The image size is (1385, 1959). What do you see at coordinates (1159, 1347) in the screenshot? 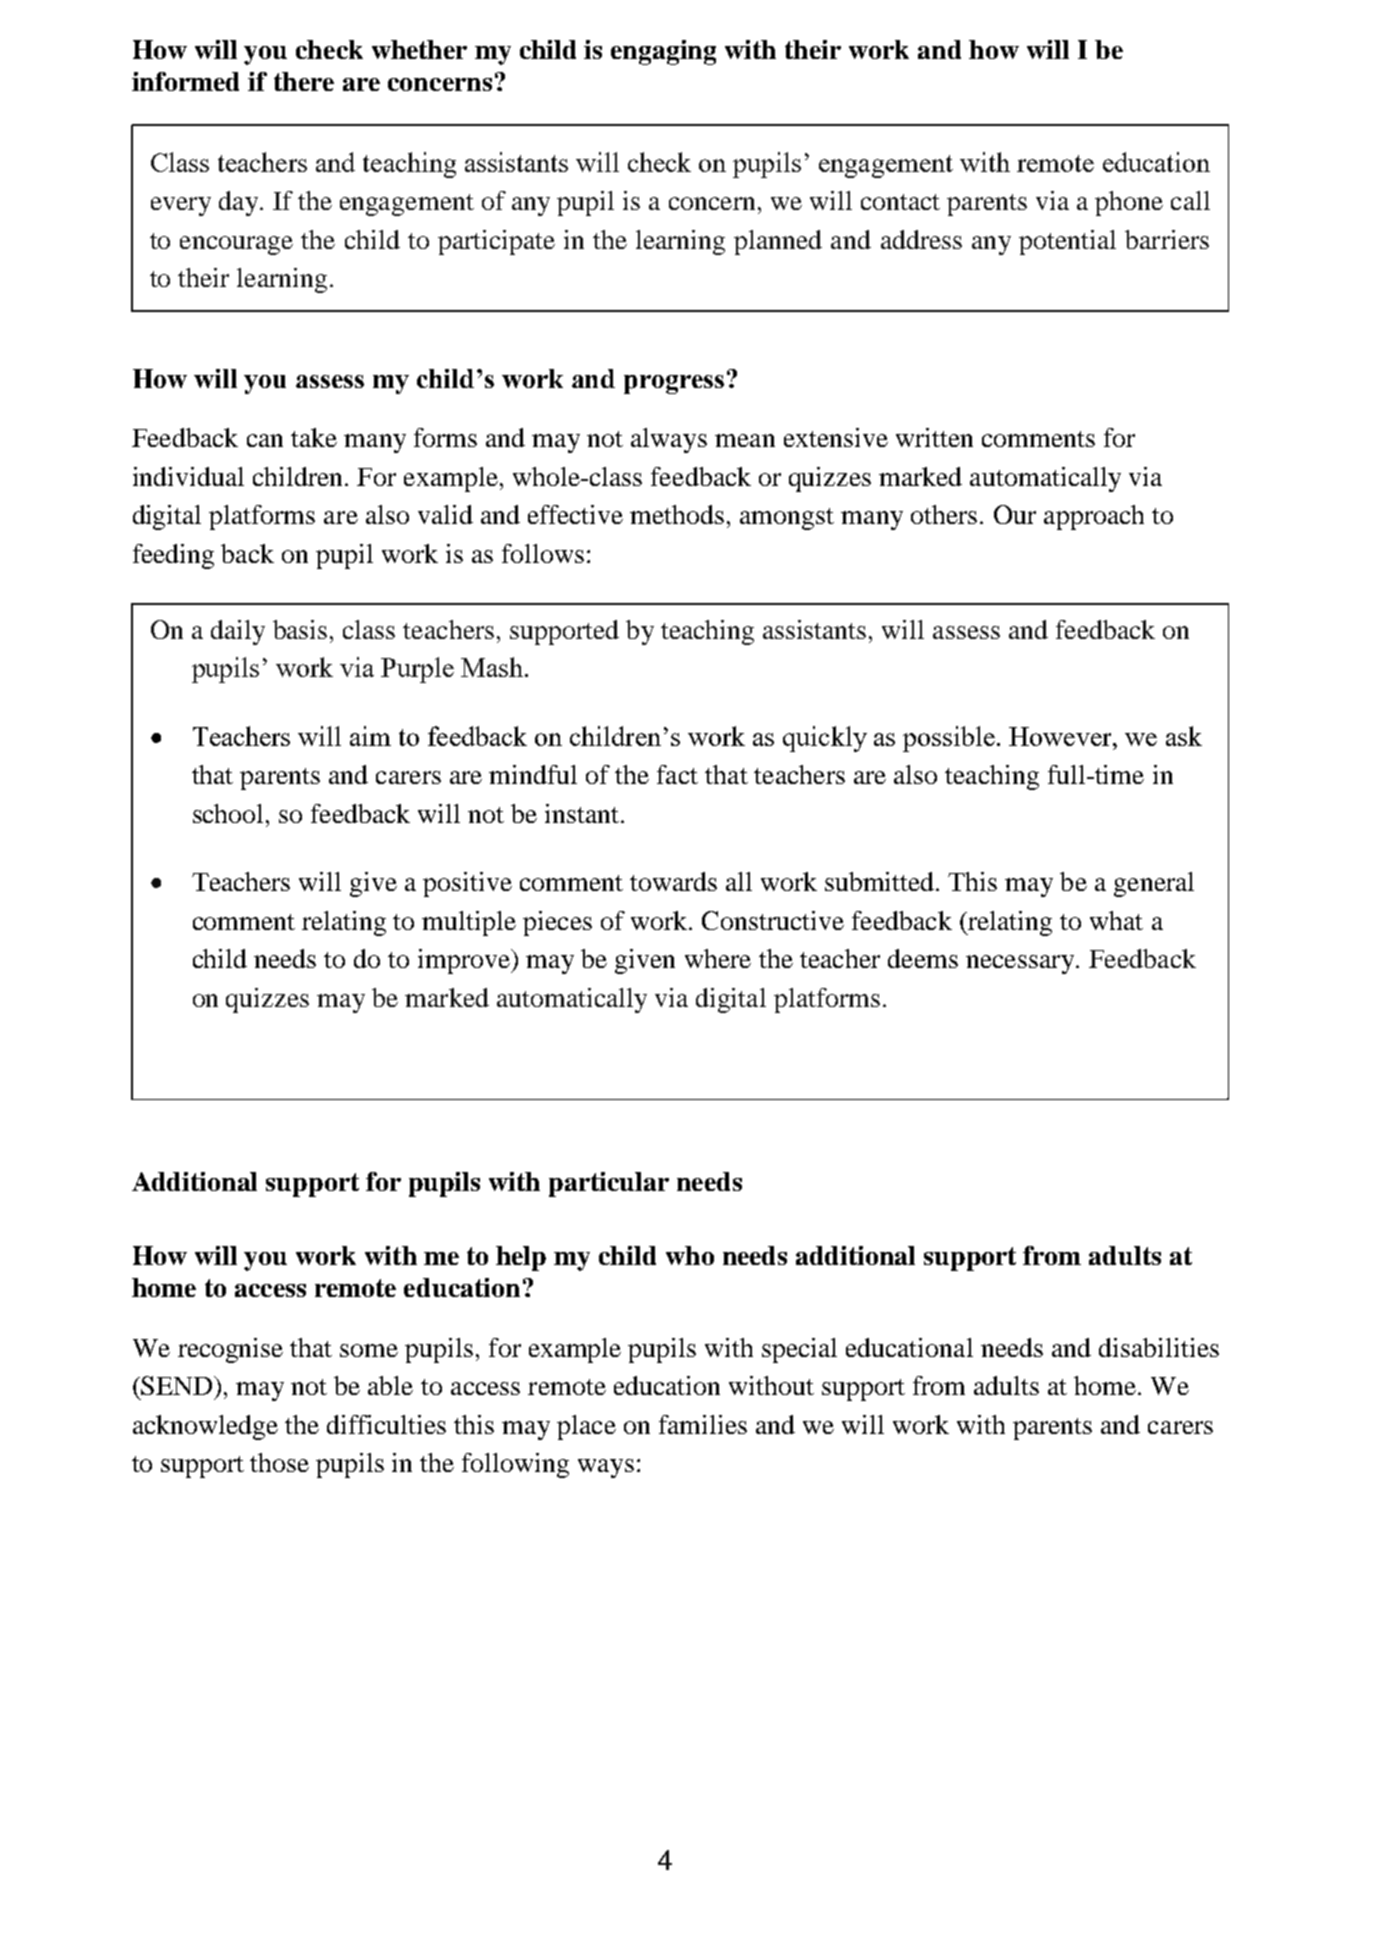
I see `disabilities` at bounding box center [1159, 1347].
